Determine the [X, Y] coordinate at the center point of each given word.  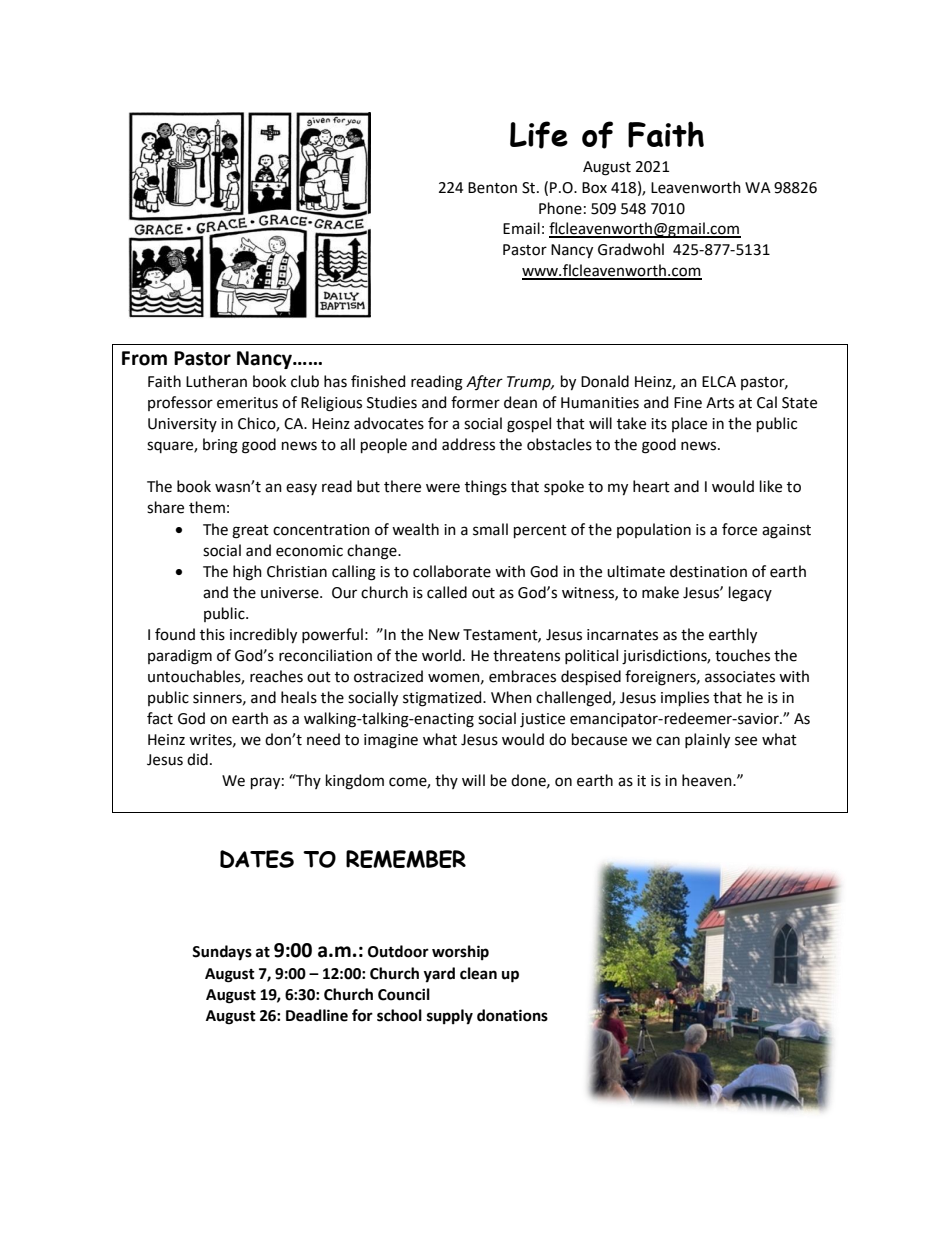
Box [594, 188]
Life [539, 135]
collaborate [452, 571]
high [247, 573]
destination [708, 571]
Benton [492, 188]
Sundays [222, 953]
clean [478, 973]
